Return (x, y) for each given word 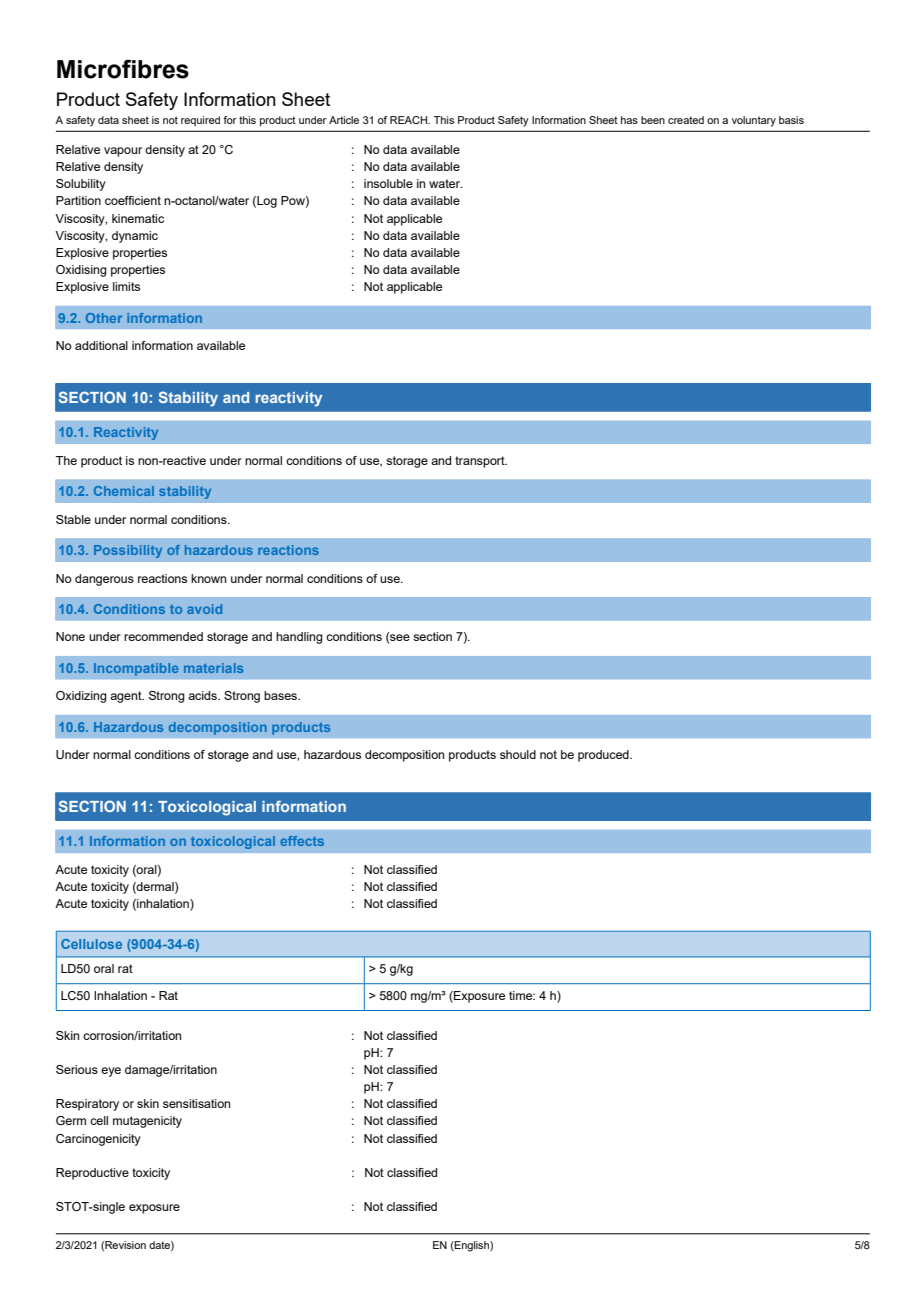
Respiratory (87, 1105)
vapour (123, 152)
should (518, 754)
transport (481, 462)
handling (299, 638)
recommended (163, 636)
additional (101, 345)
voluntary (754, 121)
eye (111, 1072)
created (686, 120)
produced (604, 756)
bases (281, 695)
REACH (409, 120)
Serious (77, 1069)
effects (302, 841)
